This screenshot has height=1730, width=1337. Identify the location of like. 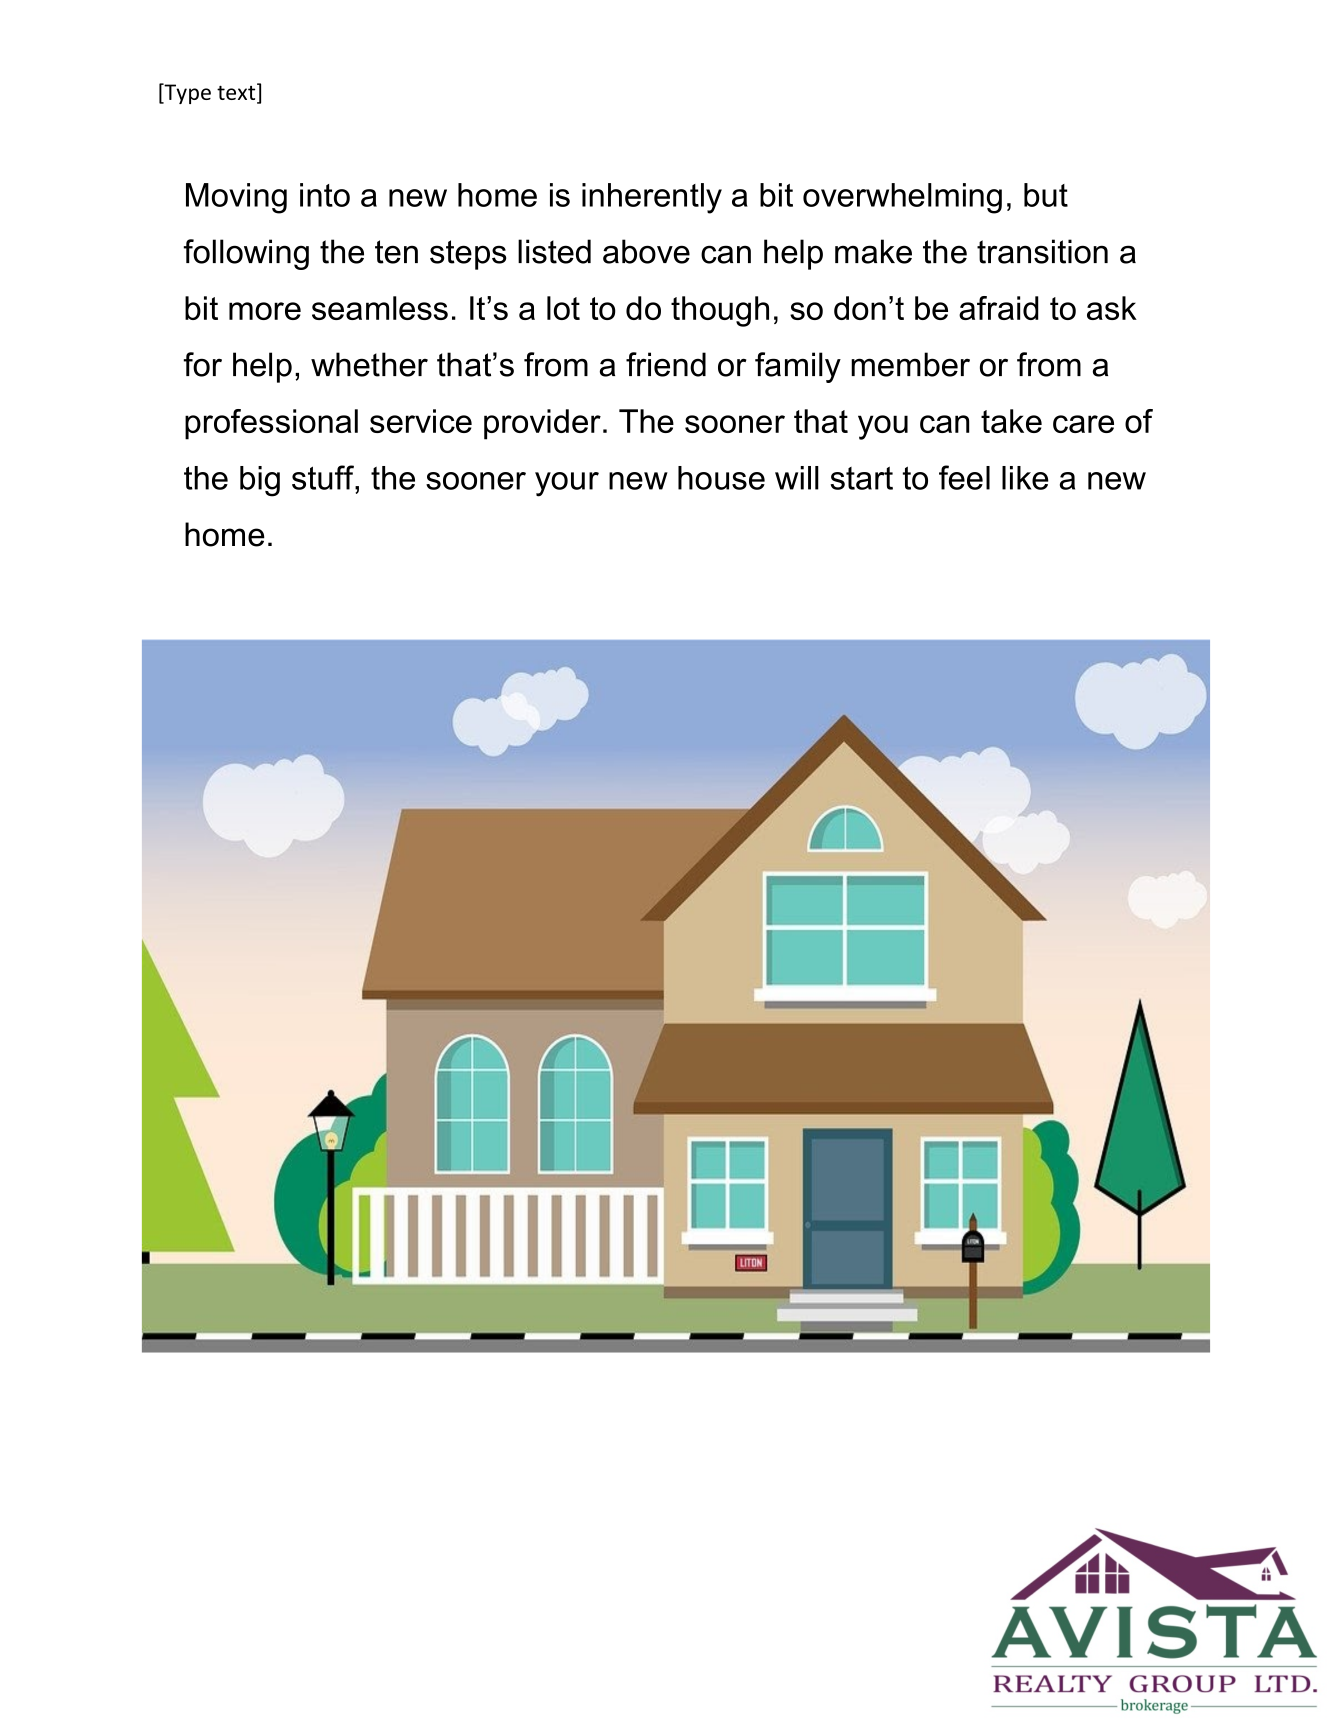
(1025, 478).
